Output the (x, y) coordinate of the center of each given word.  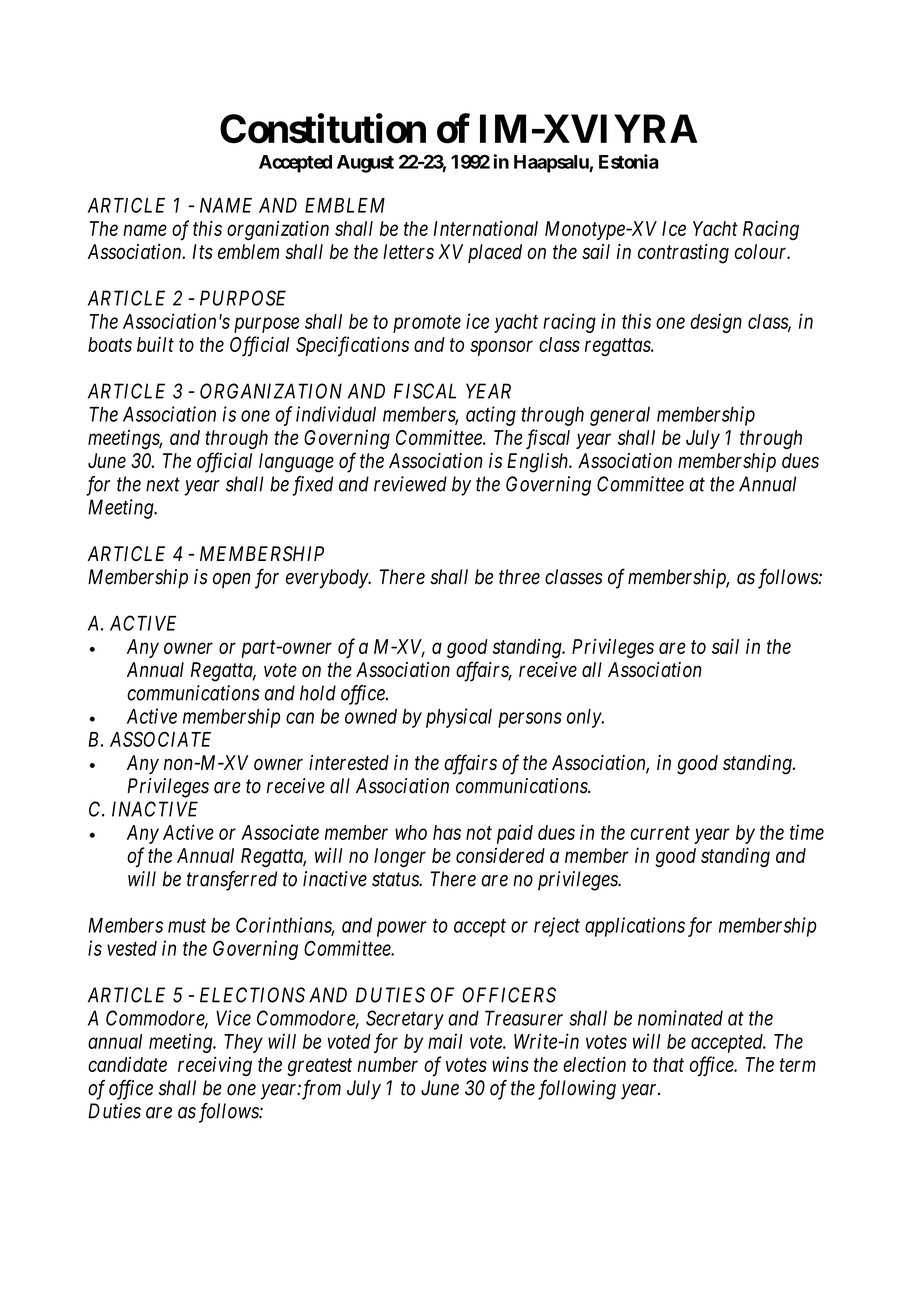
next (163, 485)
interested (349, 762)
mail (445, 1041)
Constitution (323, 129)
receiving (215, 1066)
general (620, 416)
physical (459, 718)
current (660, 833)
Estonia (629, 161)
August (365, 164)
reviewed (410, 484)
